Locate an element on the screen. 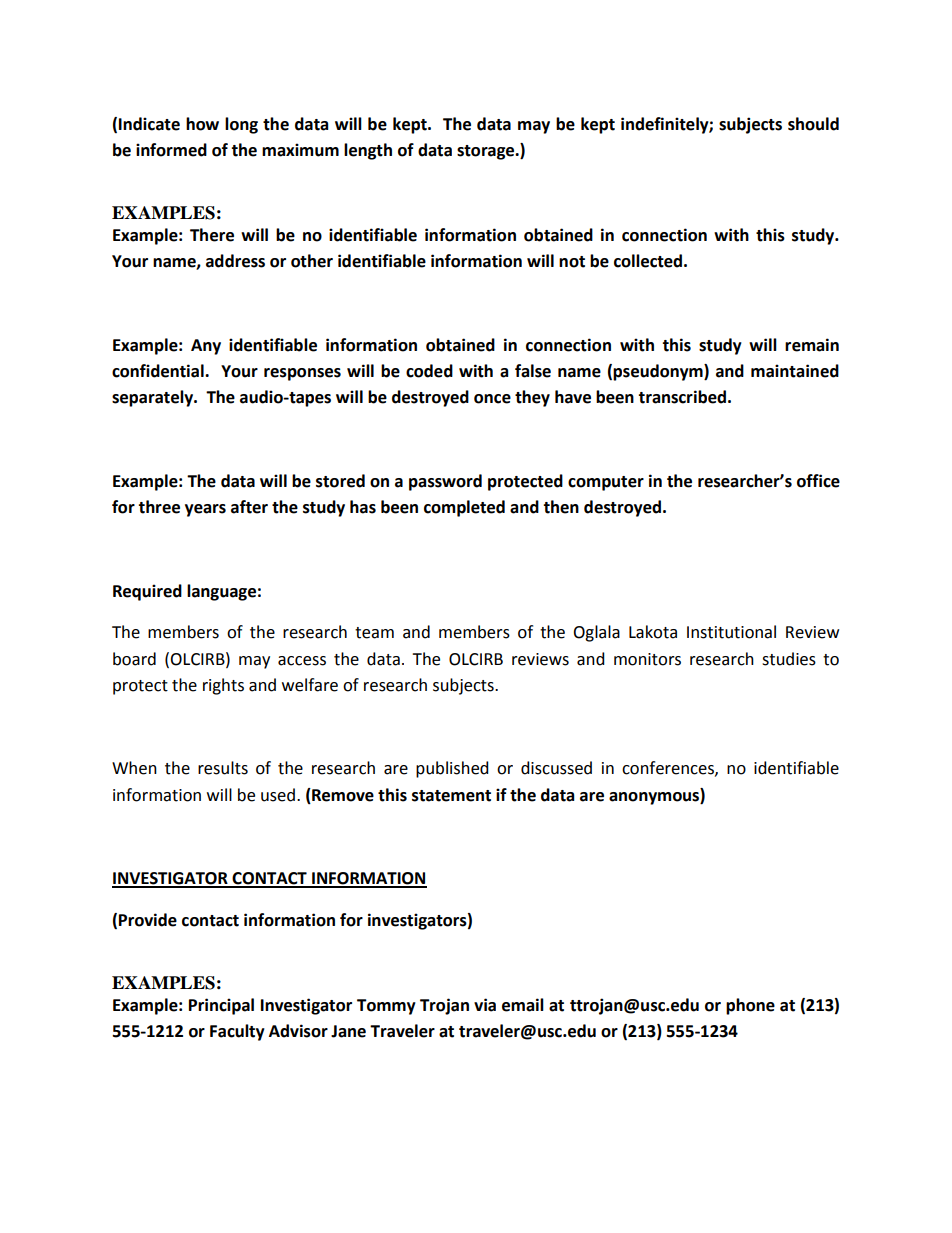  how is located at coordinates (202, 124).
